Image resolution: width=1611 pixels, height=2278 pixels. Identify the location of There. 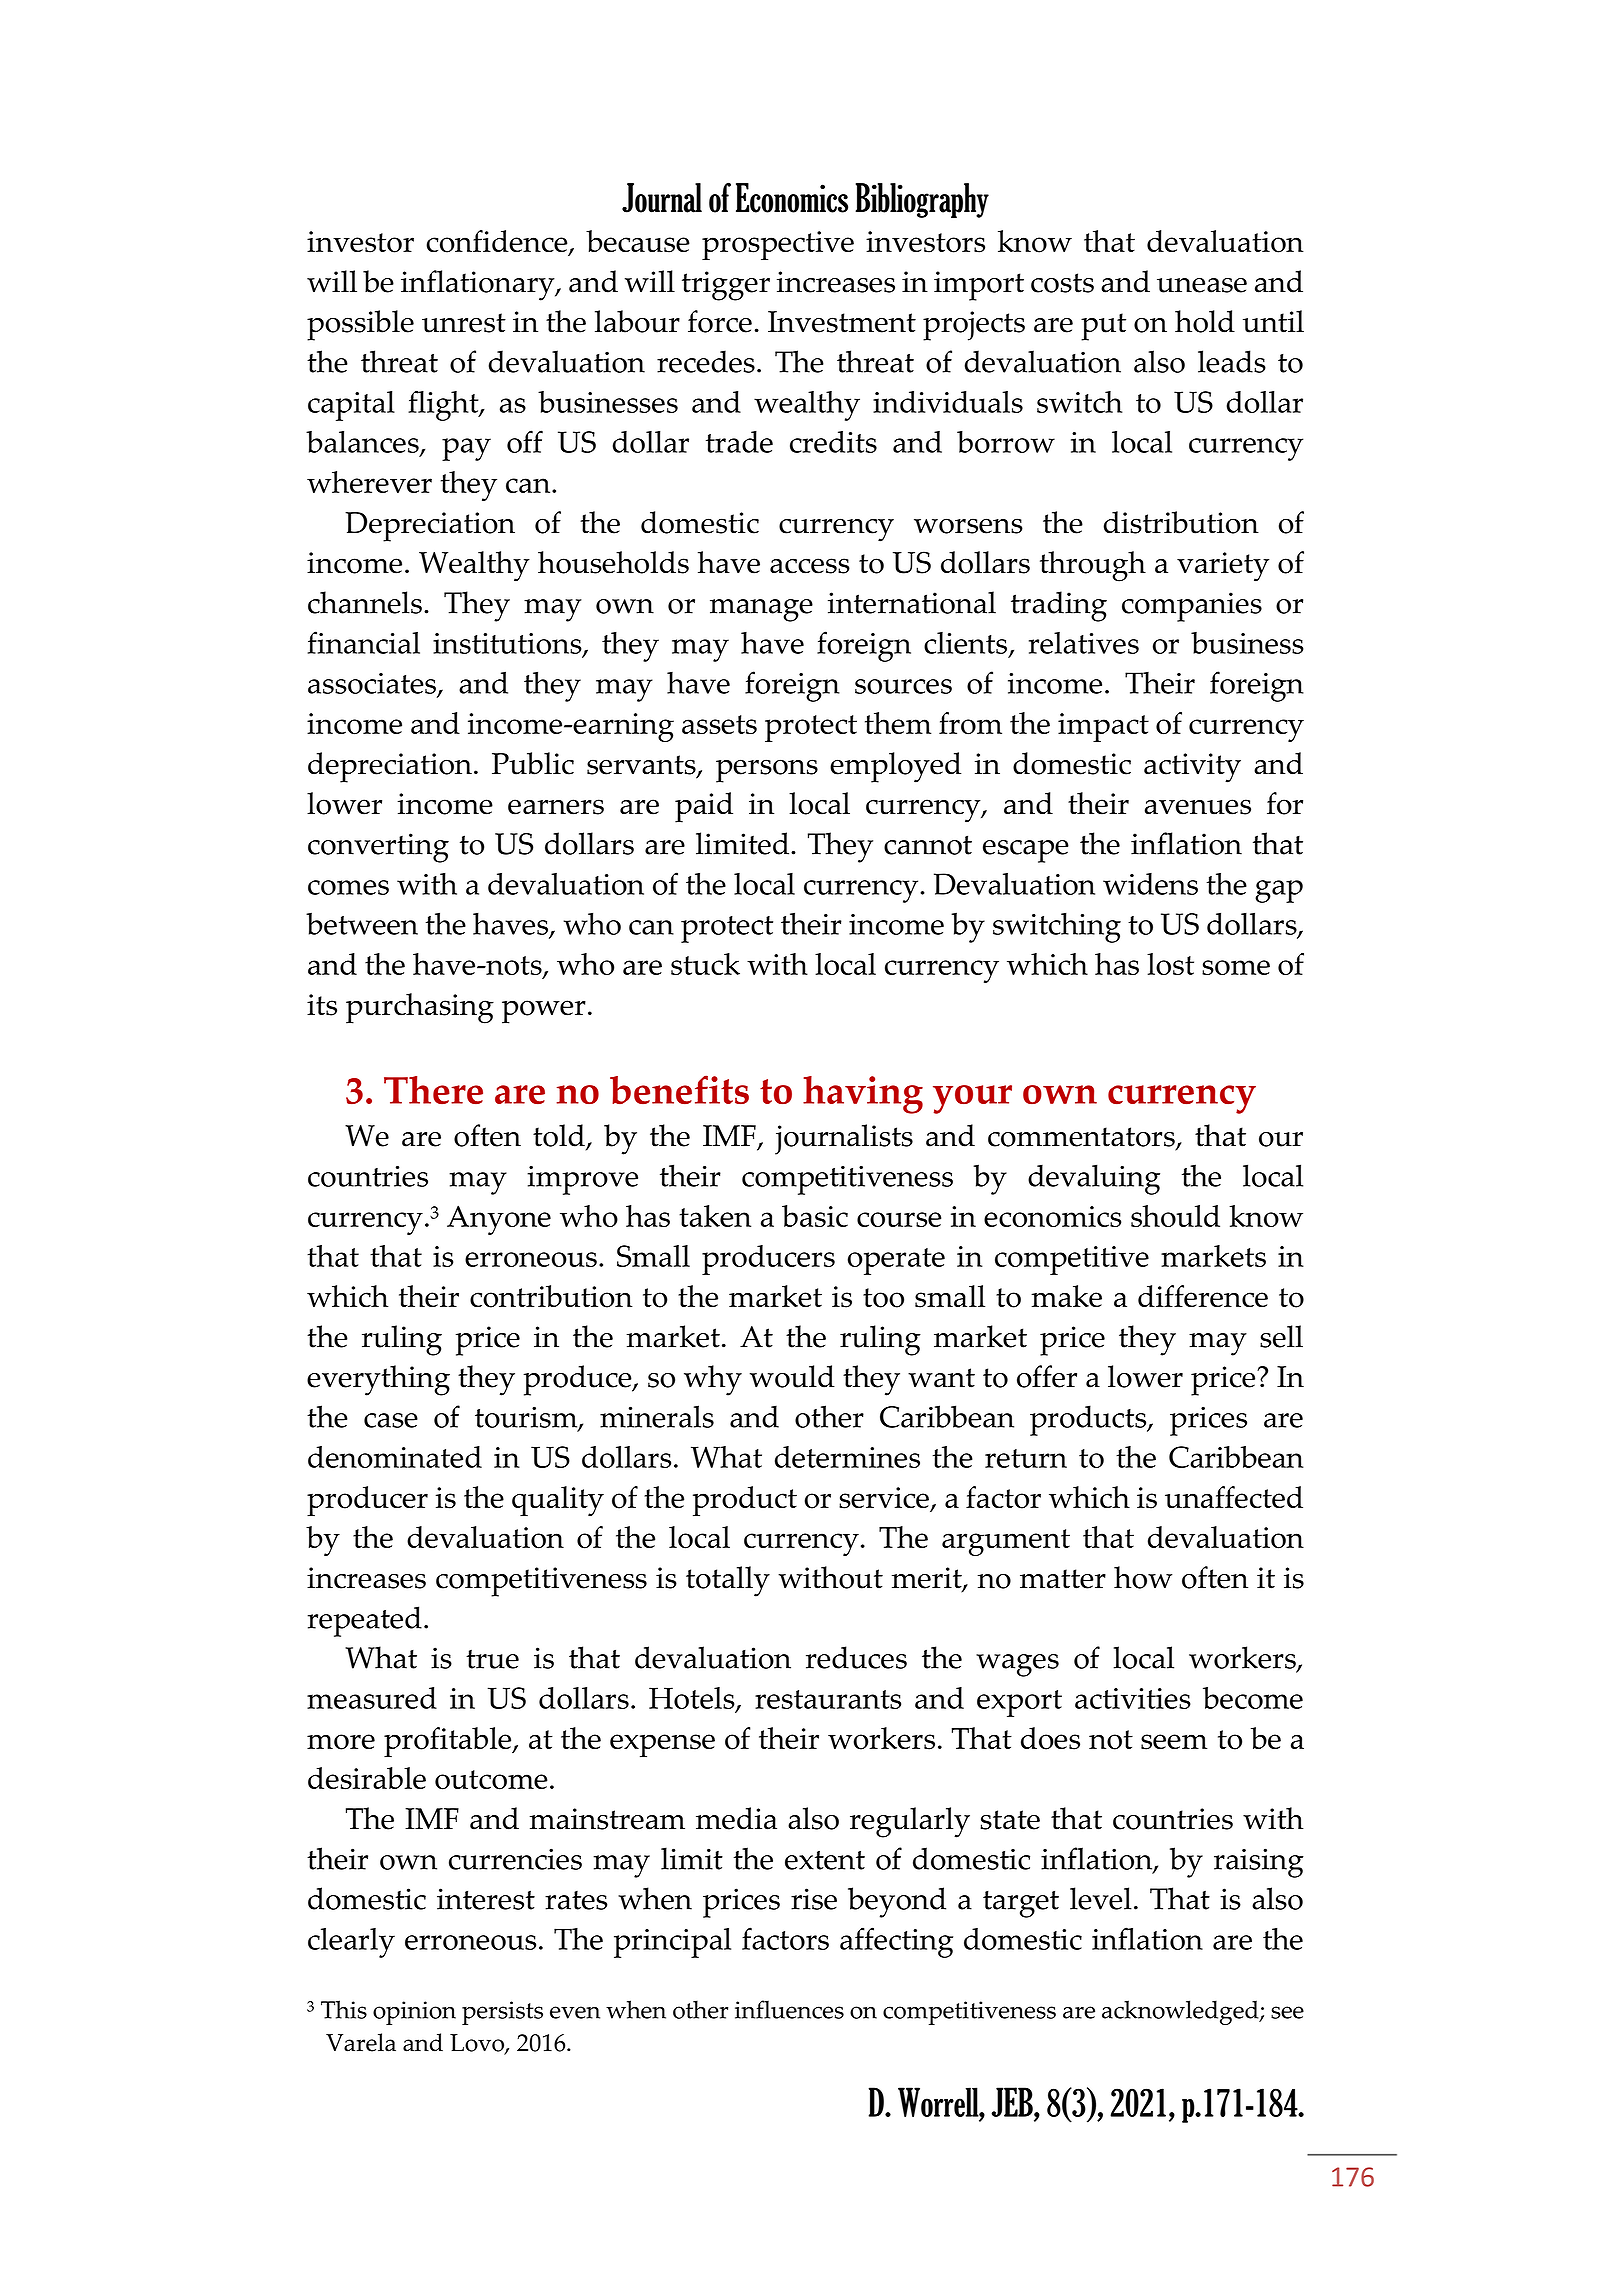
(433, 1090).
